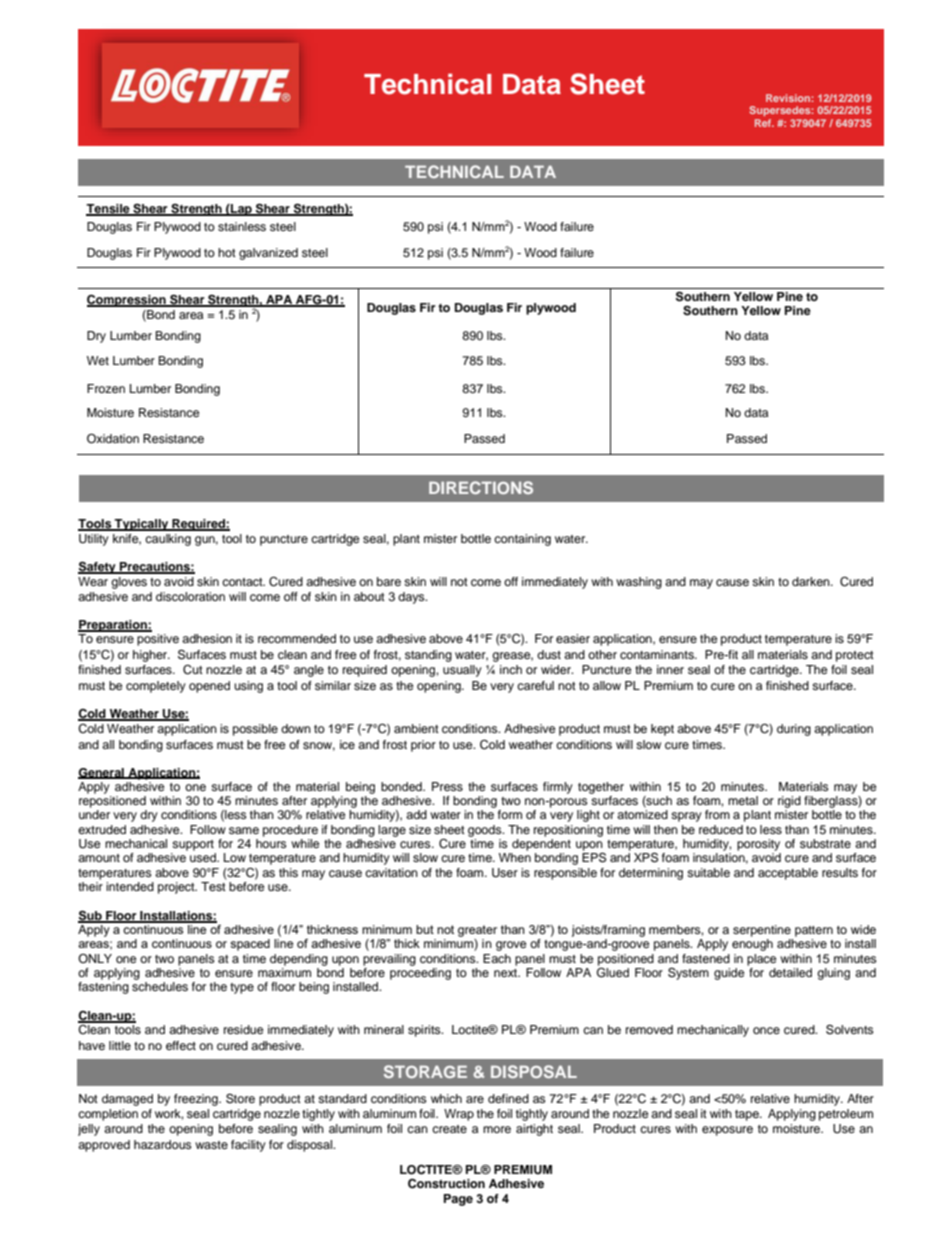  I want to click on goods, so click(486, 831).
